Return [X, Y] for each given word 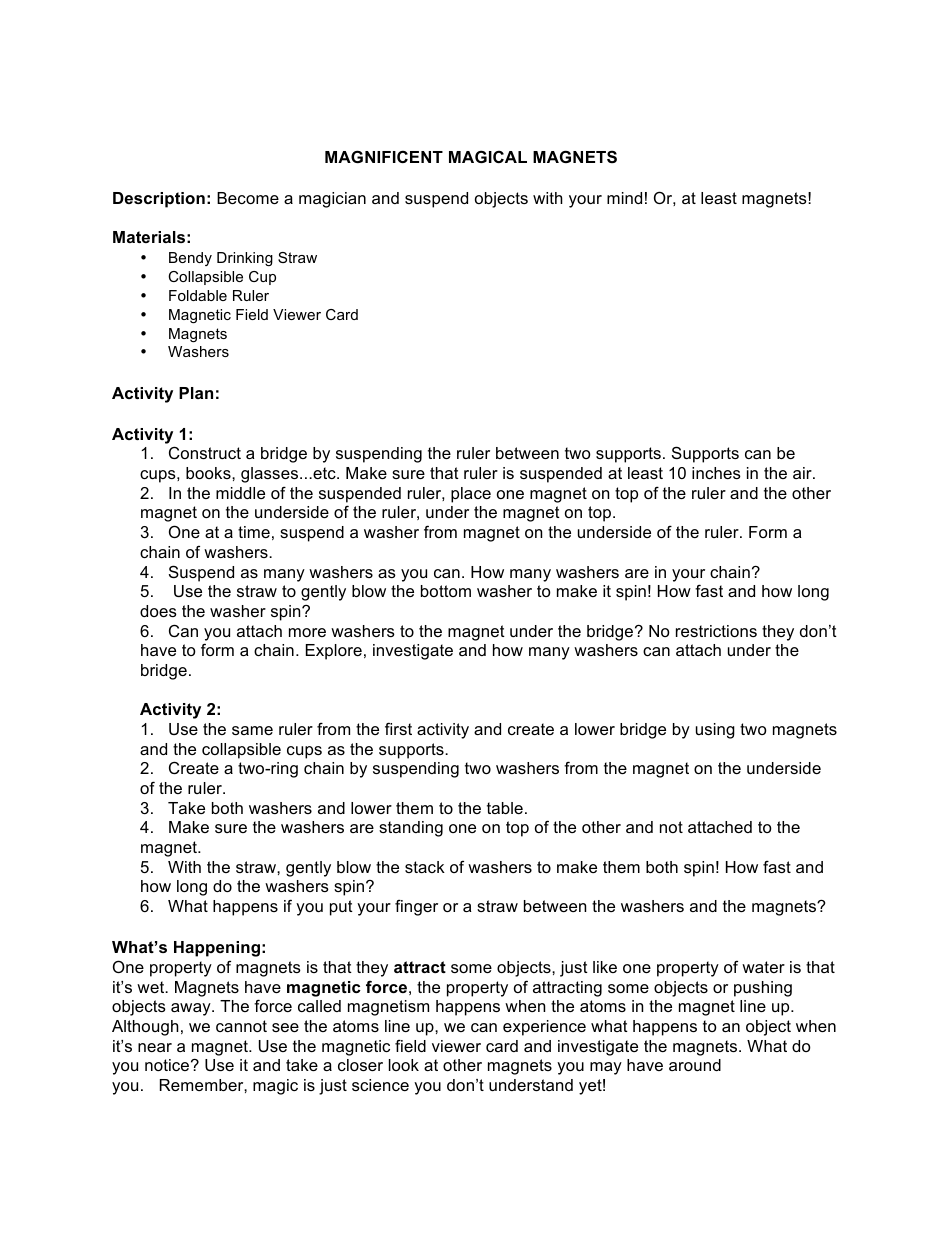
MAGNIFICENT [384, 156]
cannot [241, 1026]
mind [624, 198]
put [341, 908]
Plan [196, 393]
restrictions [716, 631]
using [715, 731]
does [158, 611]
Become [248, 198]
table [505, 808]
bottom [446, 591]
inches [716, 473]
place [471, 495]
